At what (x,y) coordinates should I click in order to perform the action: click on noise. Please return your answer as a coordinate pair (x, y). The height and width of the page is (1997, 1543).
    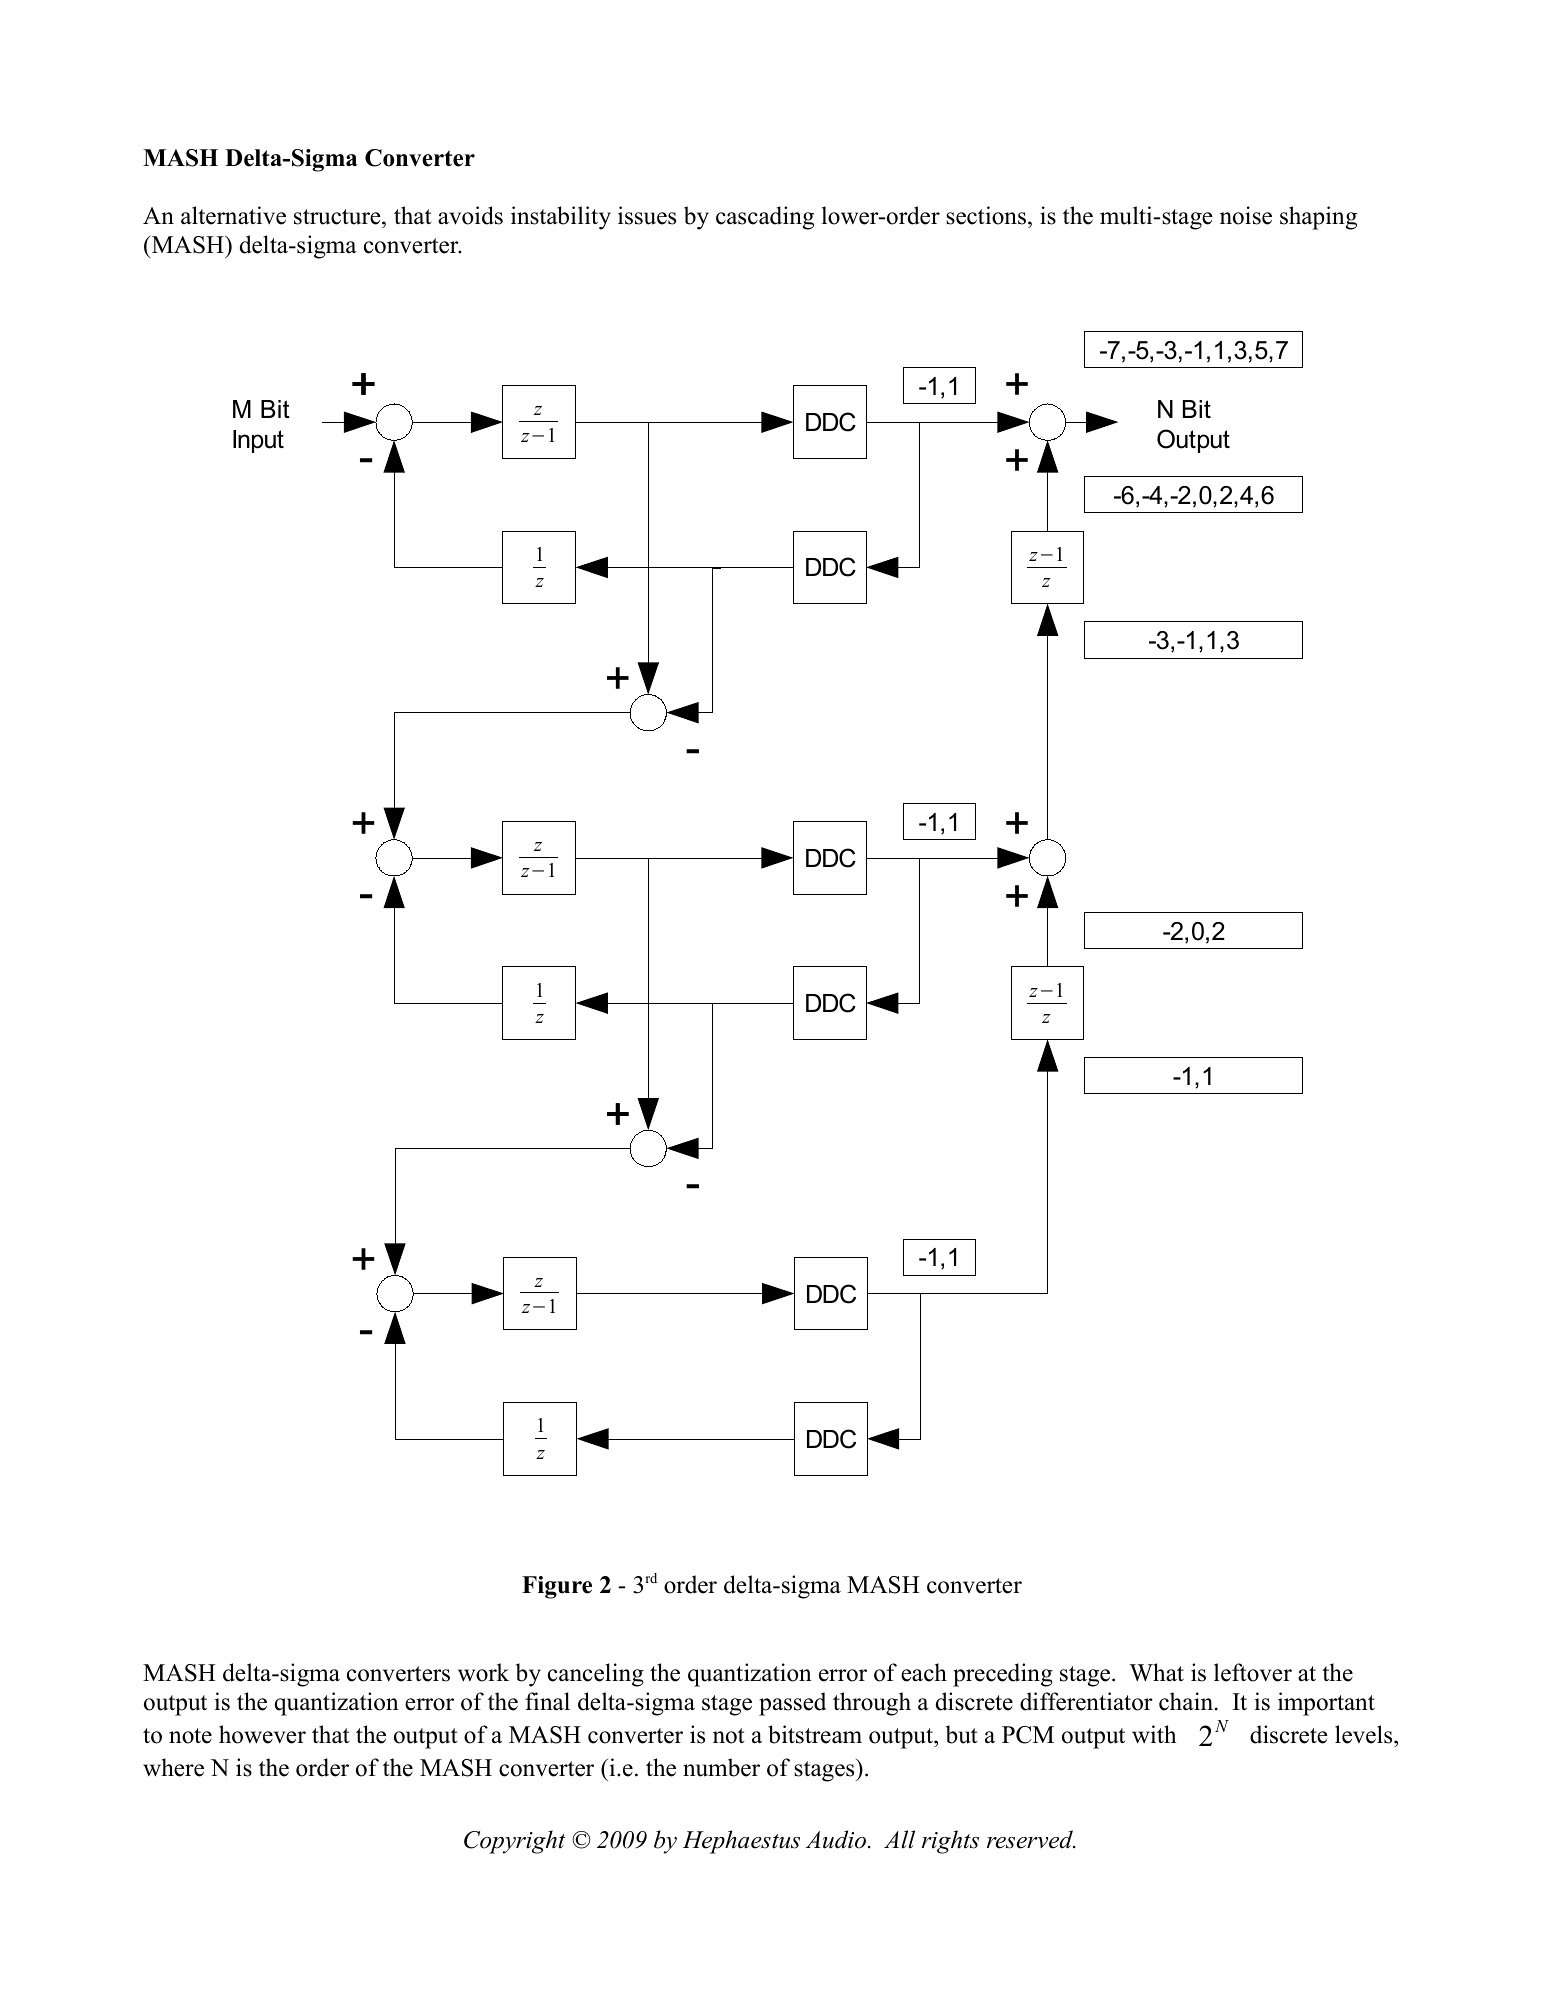
    Looking at the image, I should click on (1246, 215).
